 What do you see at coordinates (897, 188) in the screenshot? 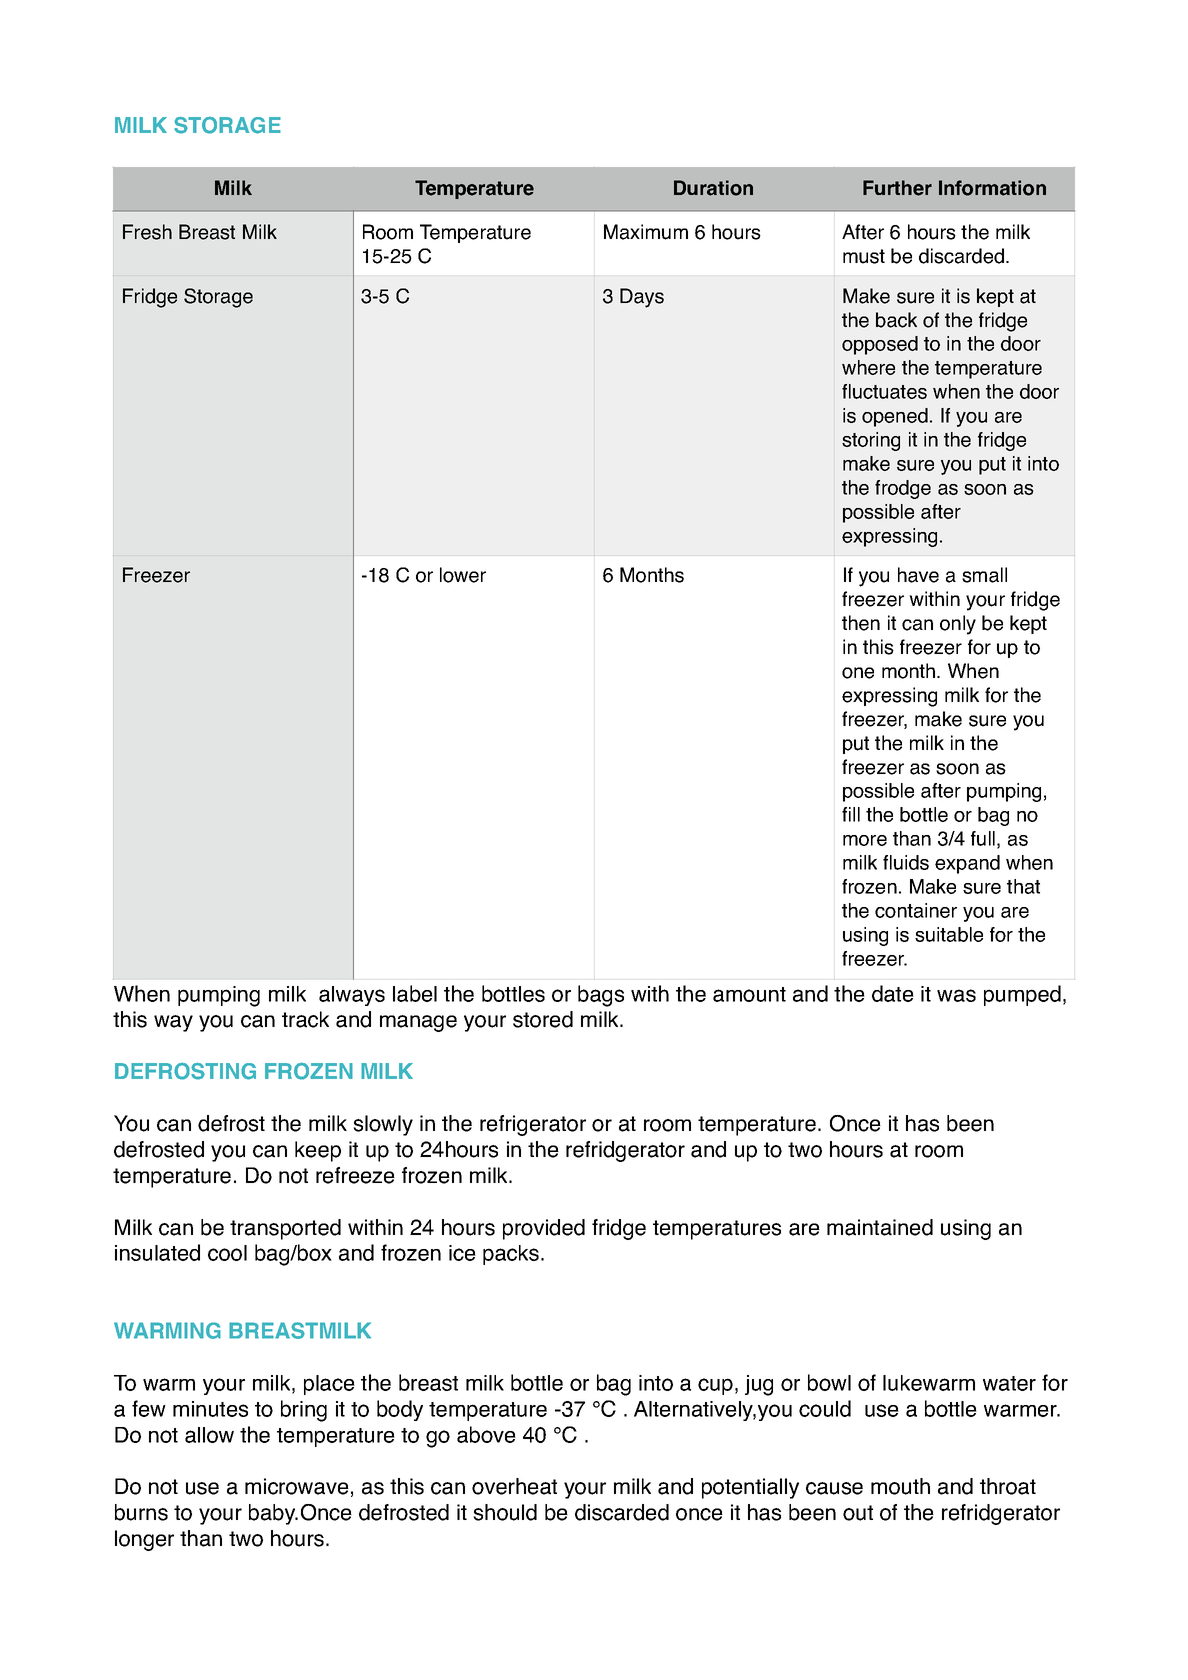
I see `Further` at bounding box center [897, 188].
